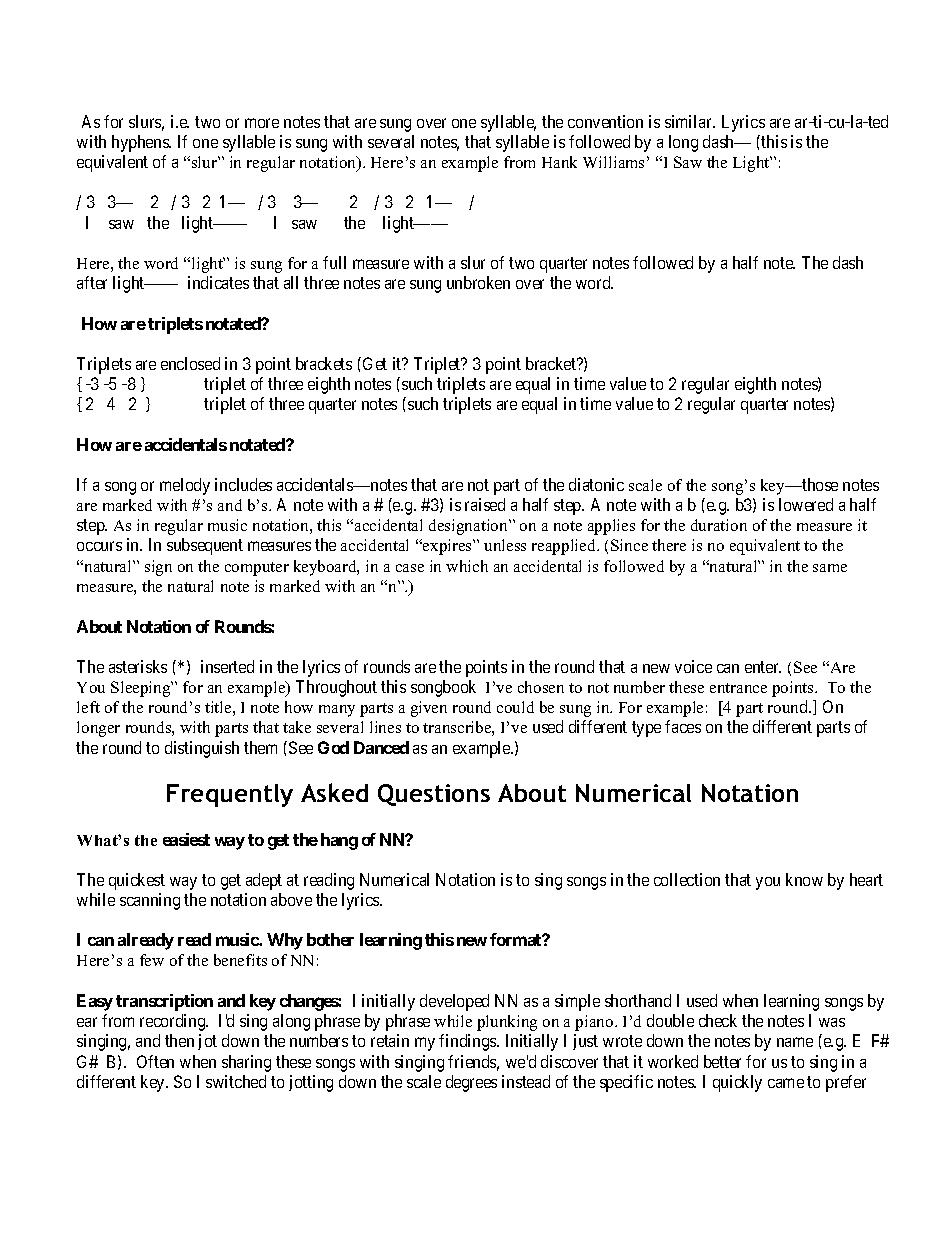 This screenshot has width=952, height=1233. I want to click on computer, so click(257, 569).
